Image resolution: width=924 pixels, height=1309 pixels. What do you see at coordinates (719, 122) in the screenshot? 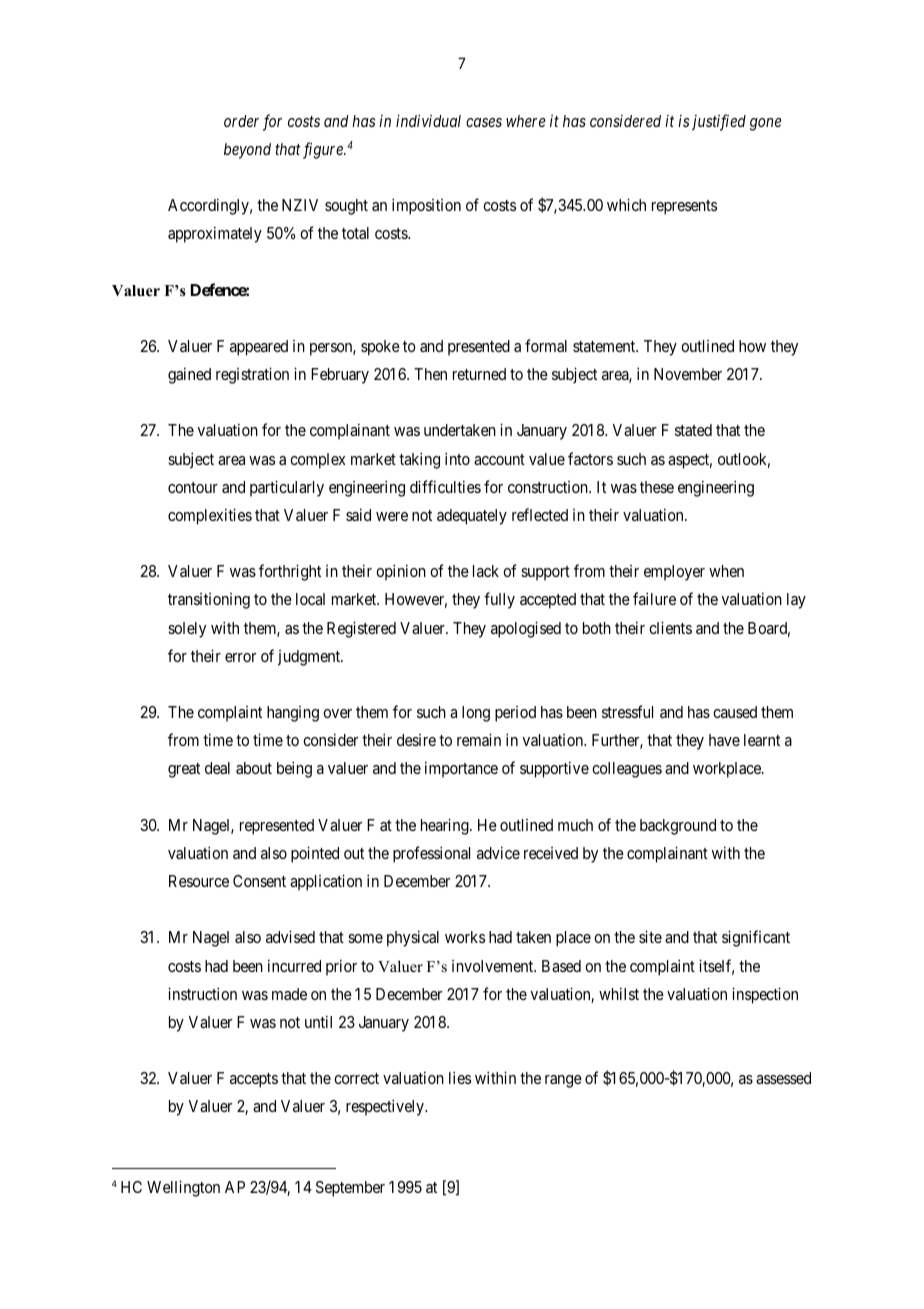
I see `justified` at bounding box center [719, 122].
